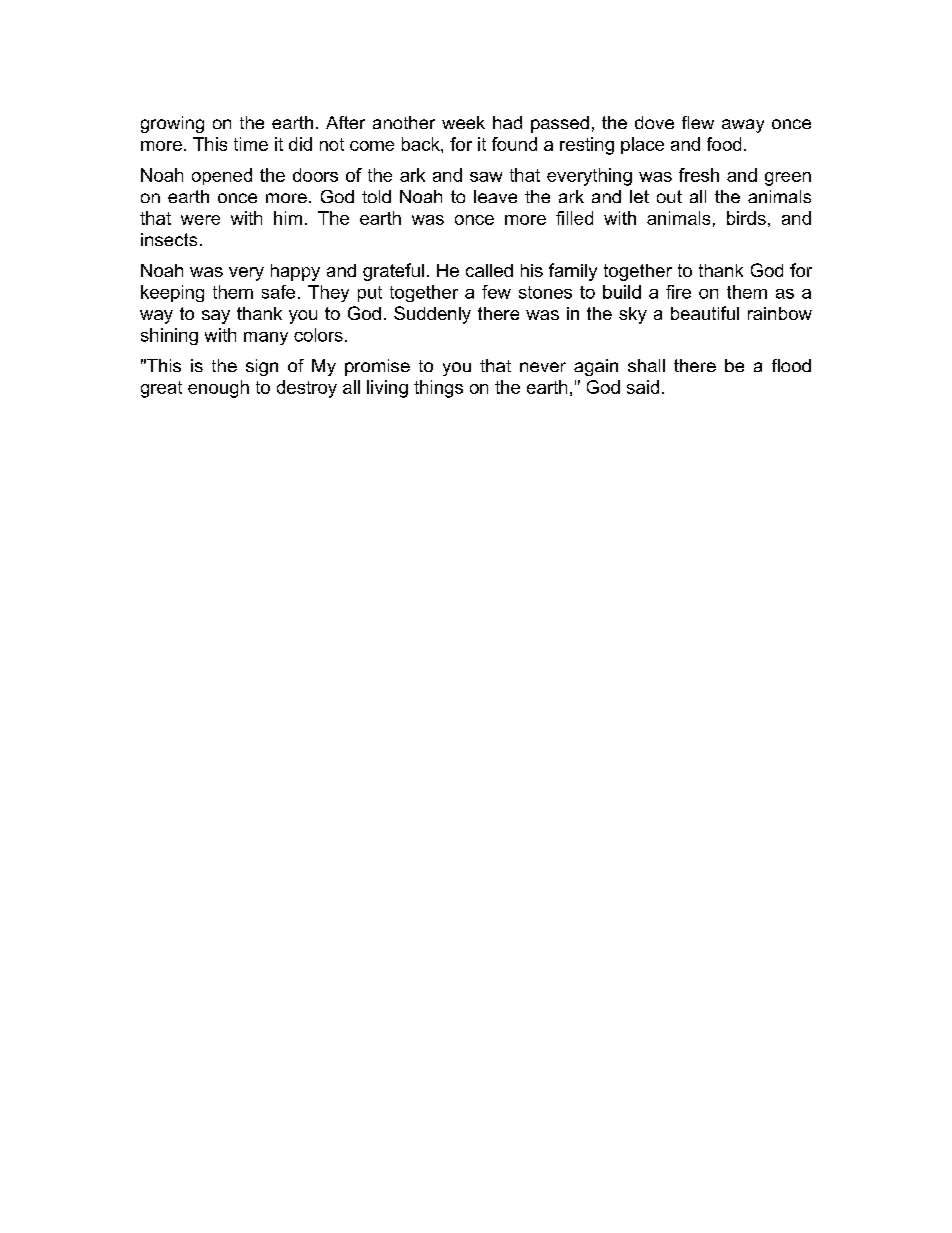 This image has height=1233, width=952. Describe the element at coordinates (432, 315) in the image. I see `Suddenly` at that location.
